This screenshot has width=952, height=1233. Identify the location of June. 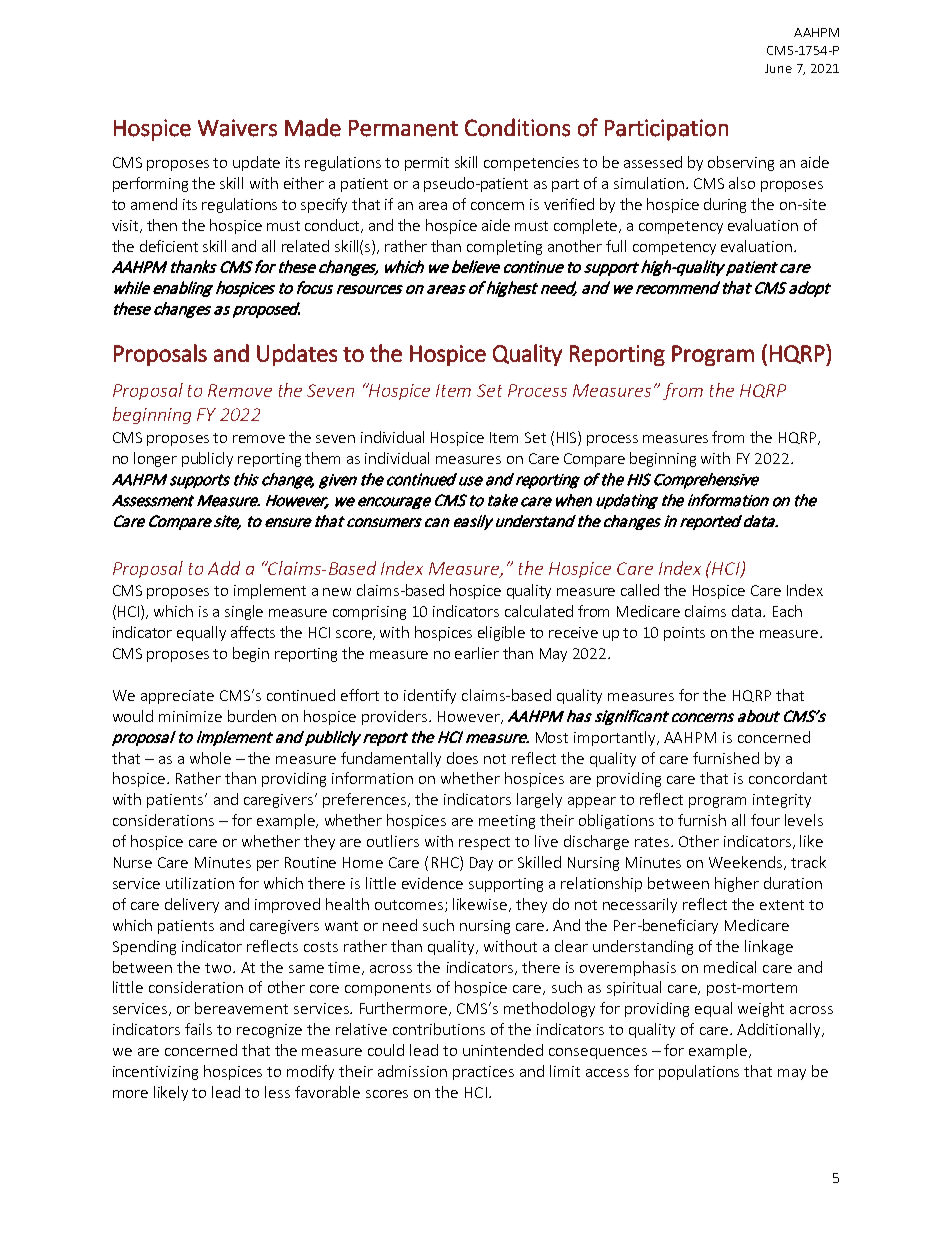
(778, 68).
